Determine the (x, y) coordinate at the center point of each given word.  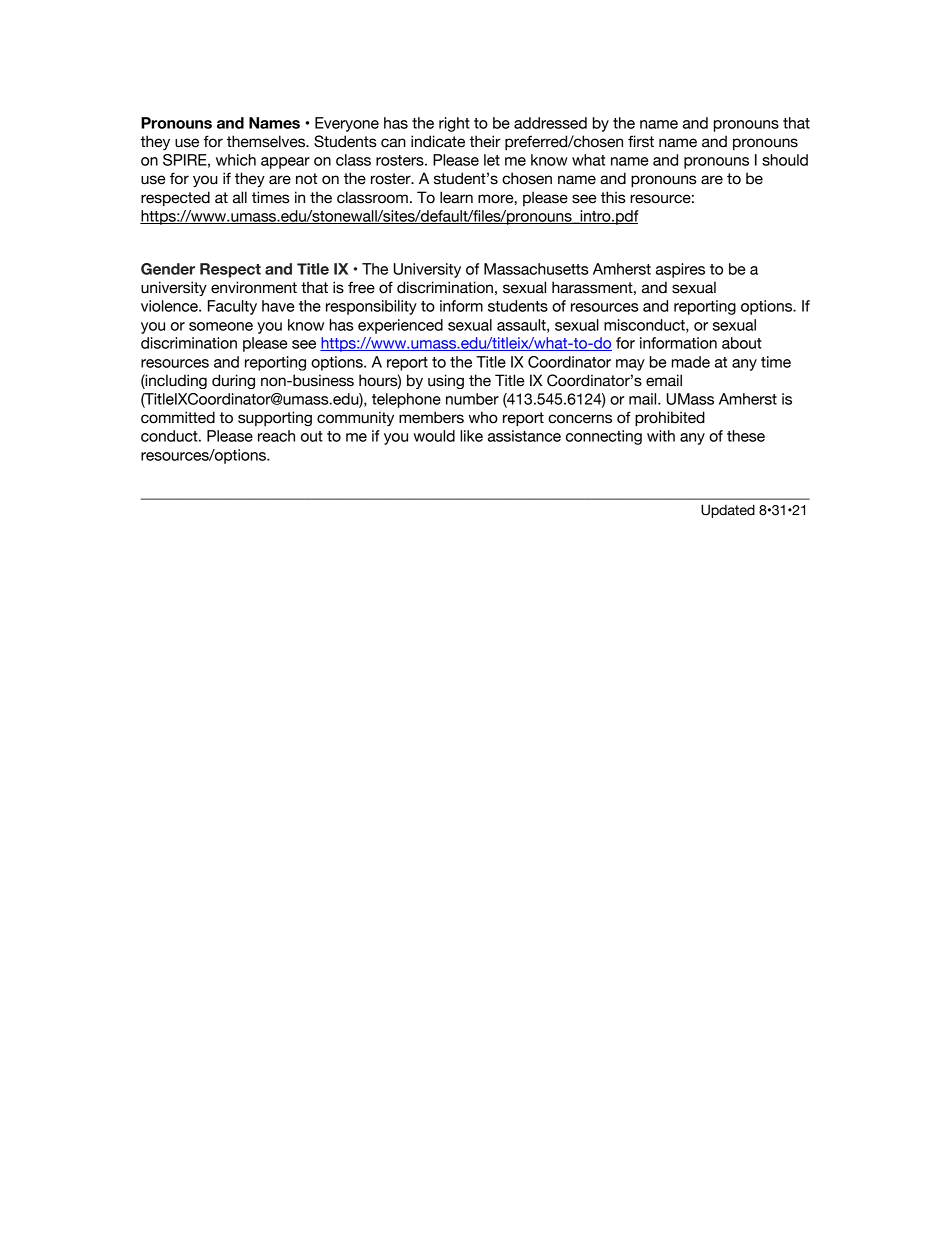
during (233, 381)
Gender (168, 269)
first (641, 141)
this (613, 197)
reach (276, 436)
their (485, 141)
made (691, 362)
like (471, 436)
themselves (267, 141)
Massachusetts (536, 269)
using (446, 381)
